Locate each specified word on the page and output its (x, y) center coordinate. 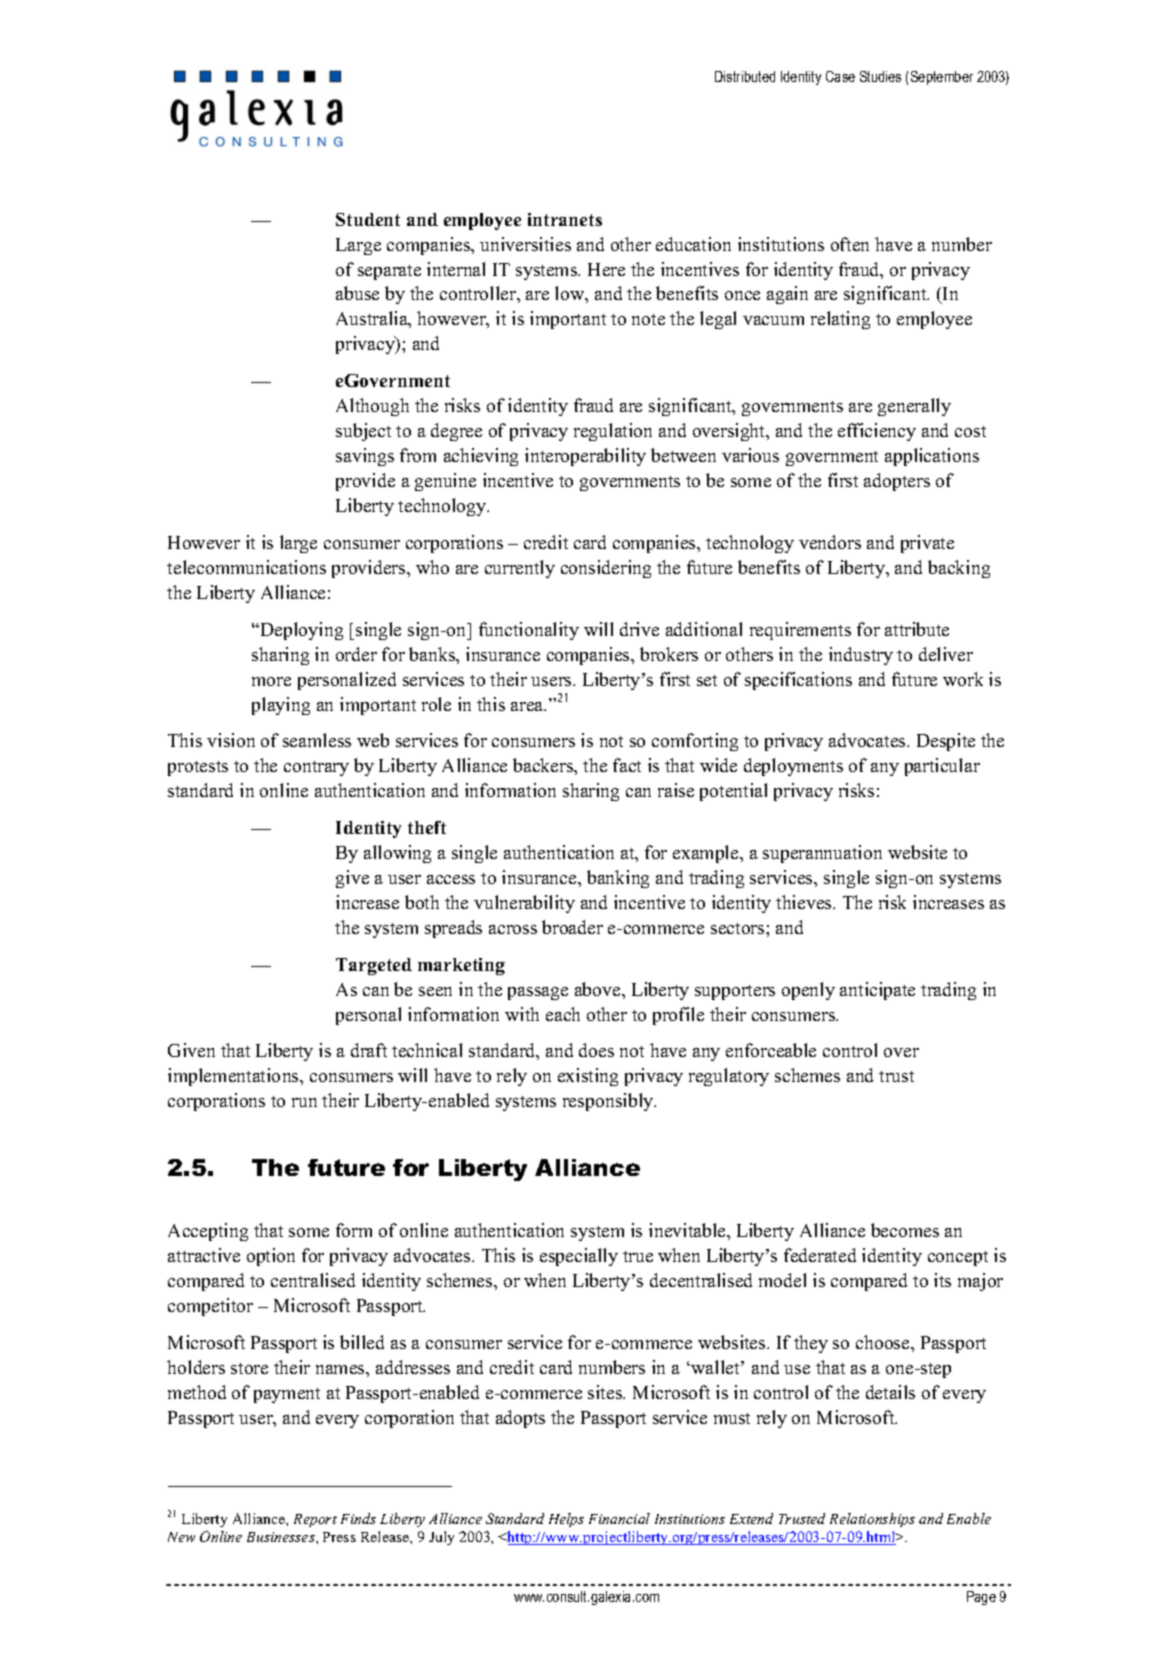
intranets (565, 219)
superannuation (822, 854)
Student (368, 219)
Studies (880, 76)
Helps (566, 1520)
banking (618, 879)
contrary (316, 768)
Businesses (282, 1537)
